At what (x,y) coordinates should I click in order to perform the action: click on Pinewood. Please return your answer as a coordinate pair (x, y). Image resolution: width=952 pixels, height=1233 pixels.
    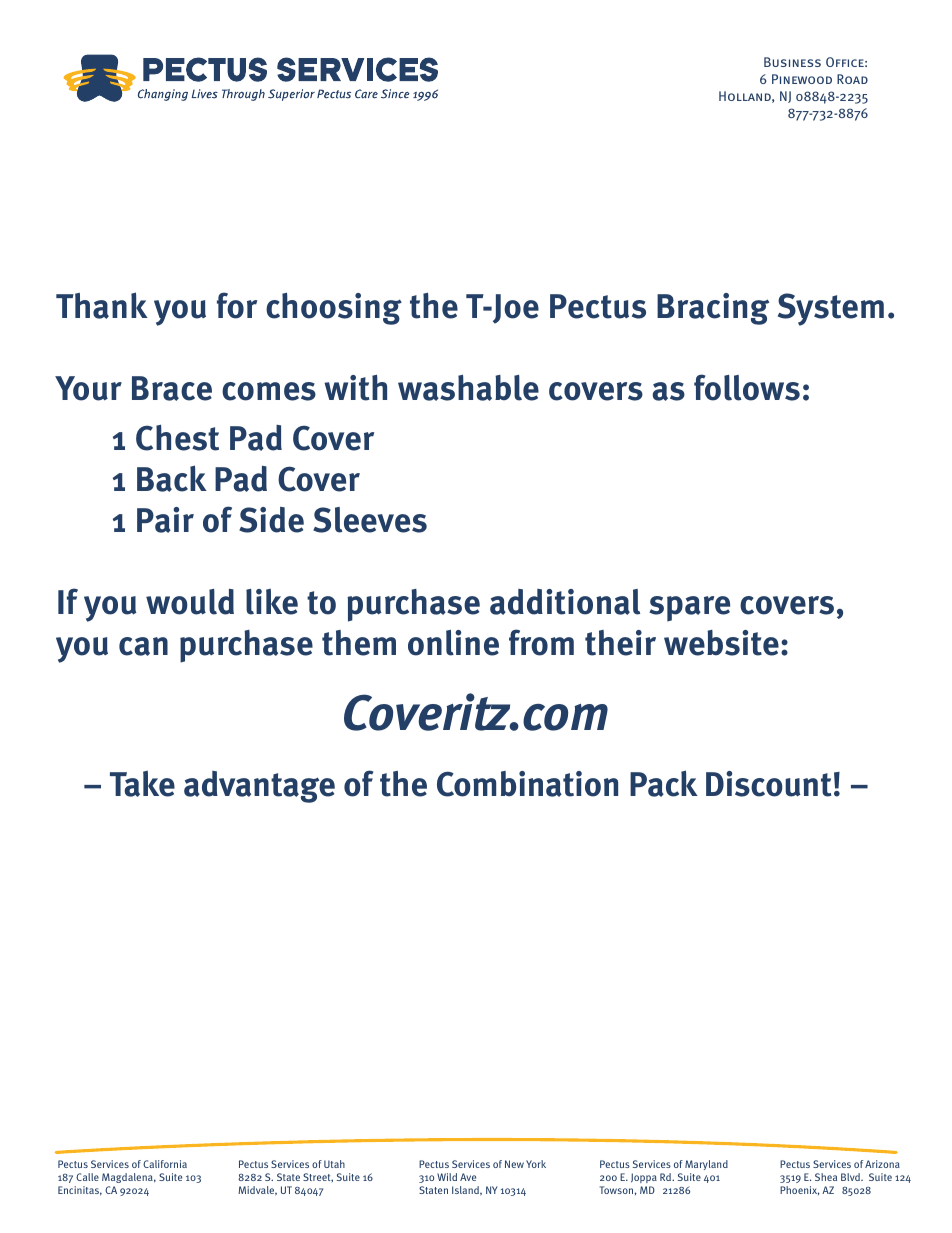
    Looking at the image, I should click on (802, 79).
